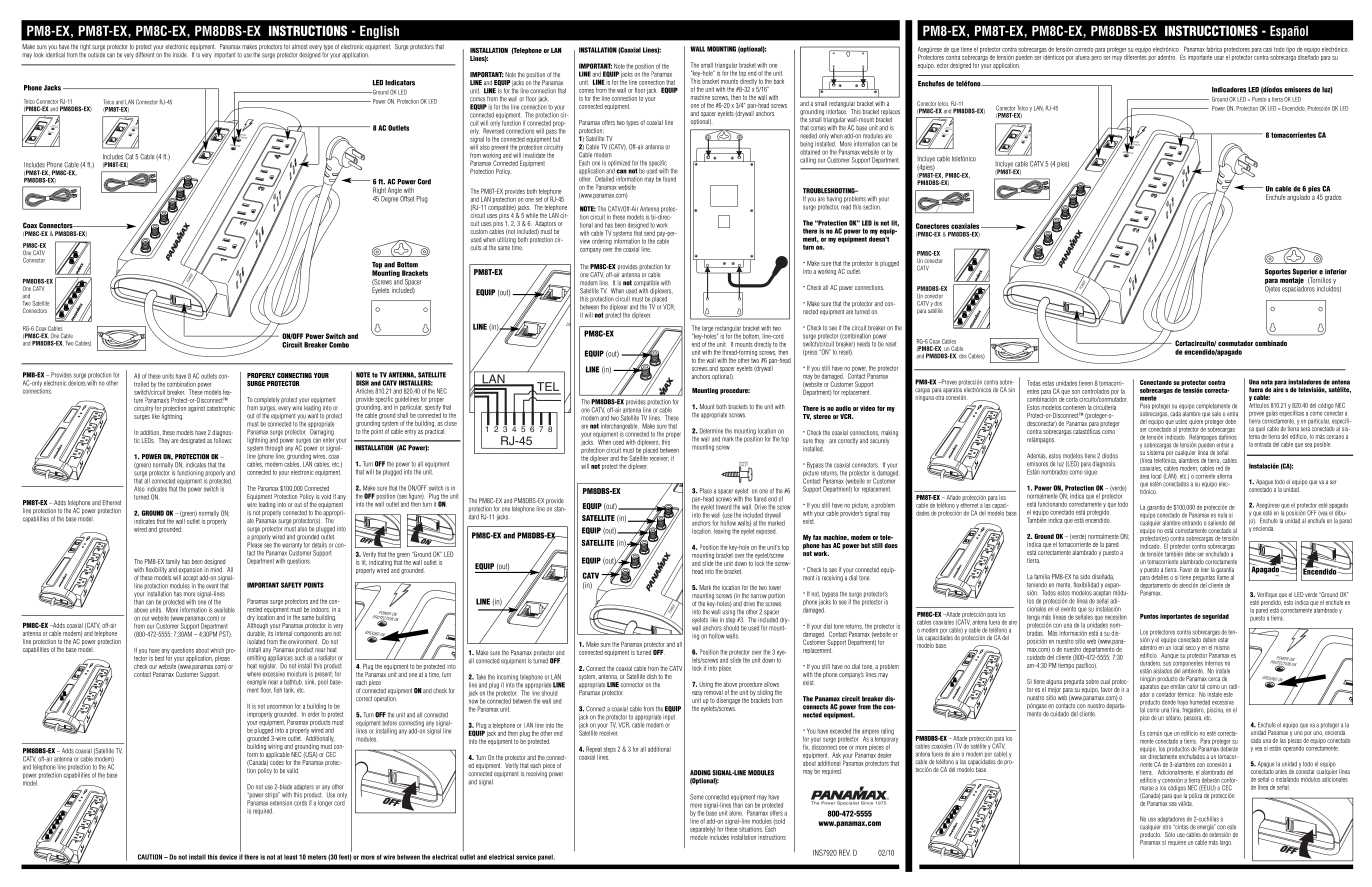  What do you see at coordinates (779, 81) in the screenshot?
I see `back` at bounding box center [779, 81].
